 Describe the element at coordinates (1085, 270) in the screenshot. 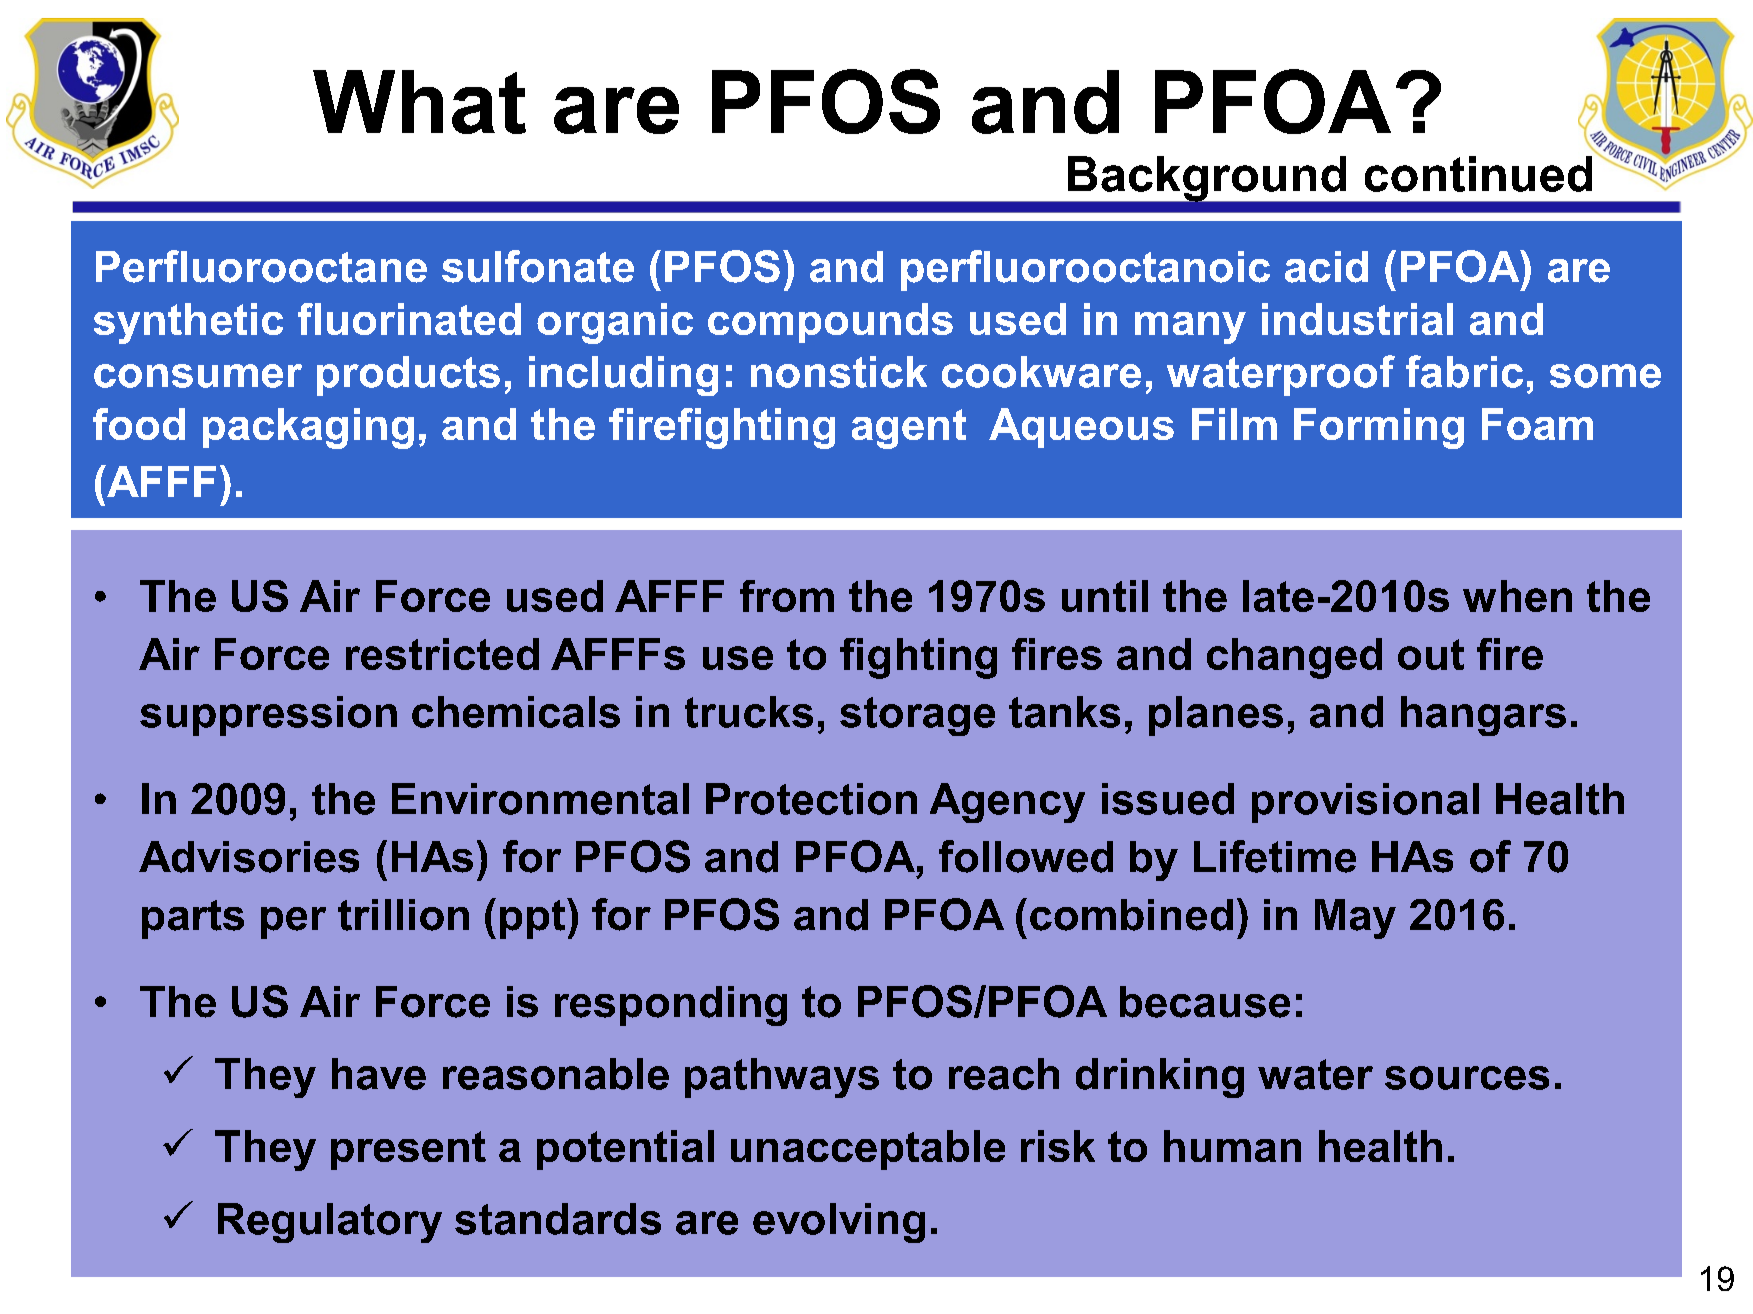

I see `perfluorooctanoic` at that location.
